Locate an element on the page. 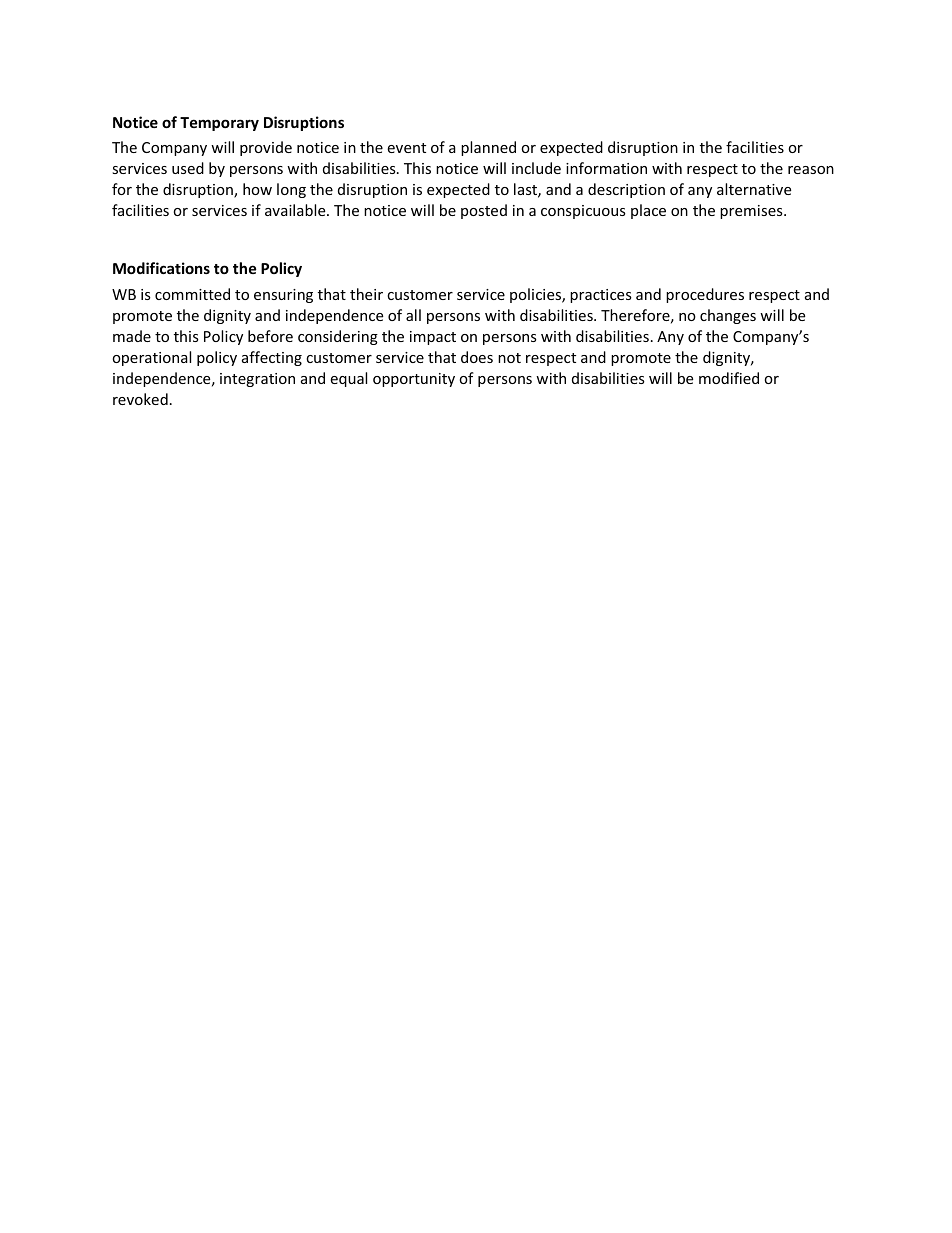  Modifications is located at coordinates (161, 268).
